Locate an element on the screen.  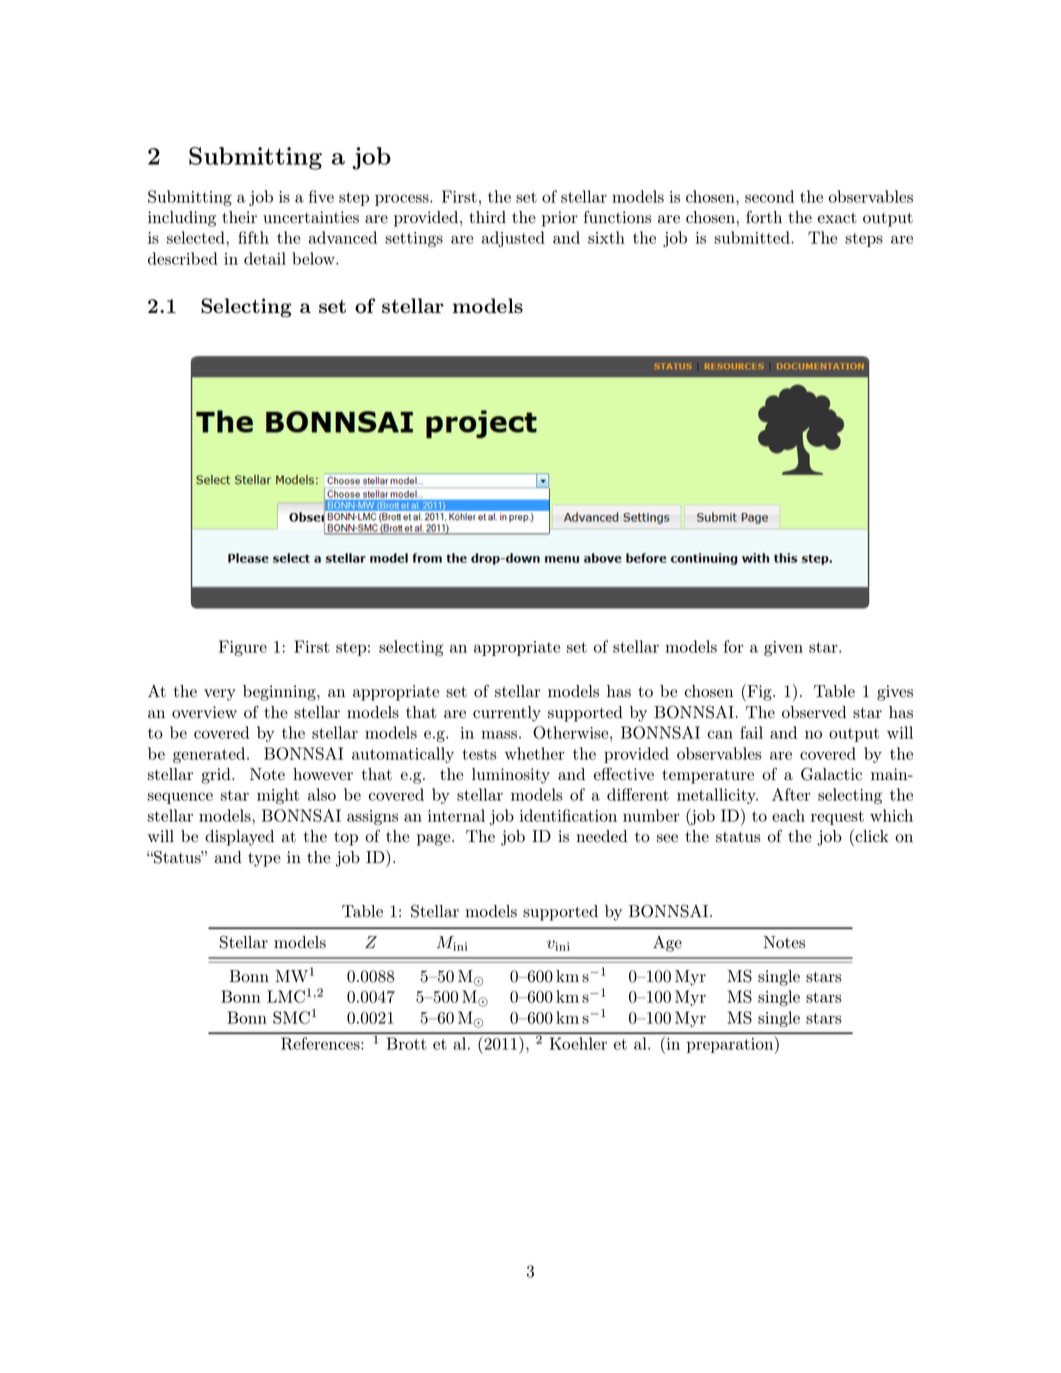
whether is located at coordinates (534, 753).
